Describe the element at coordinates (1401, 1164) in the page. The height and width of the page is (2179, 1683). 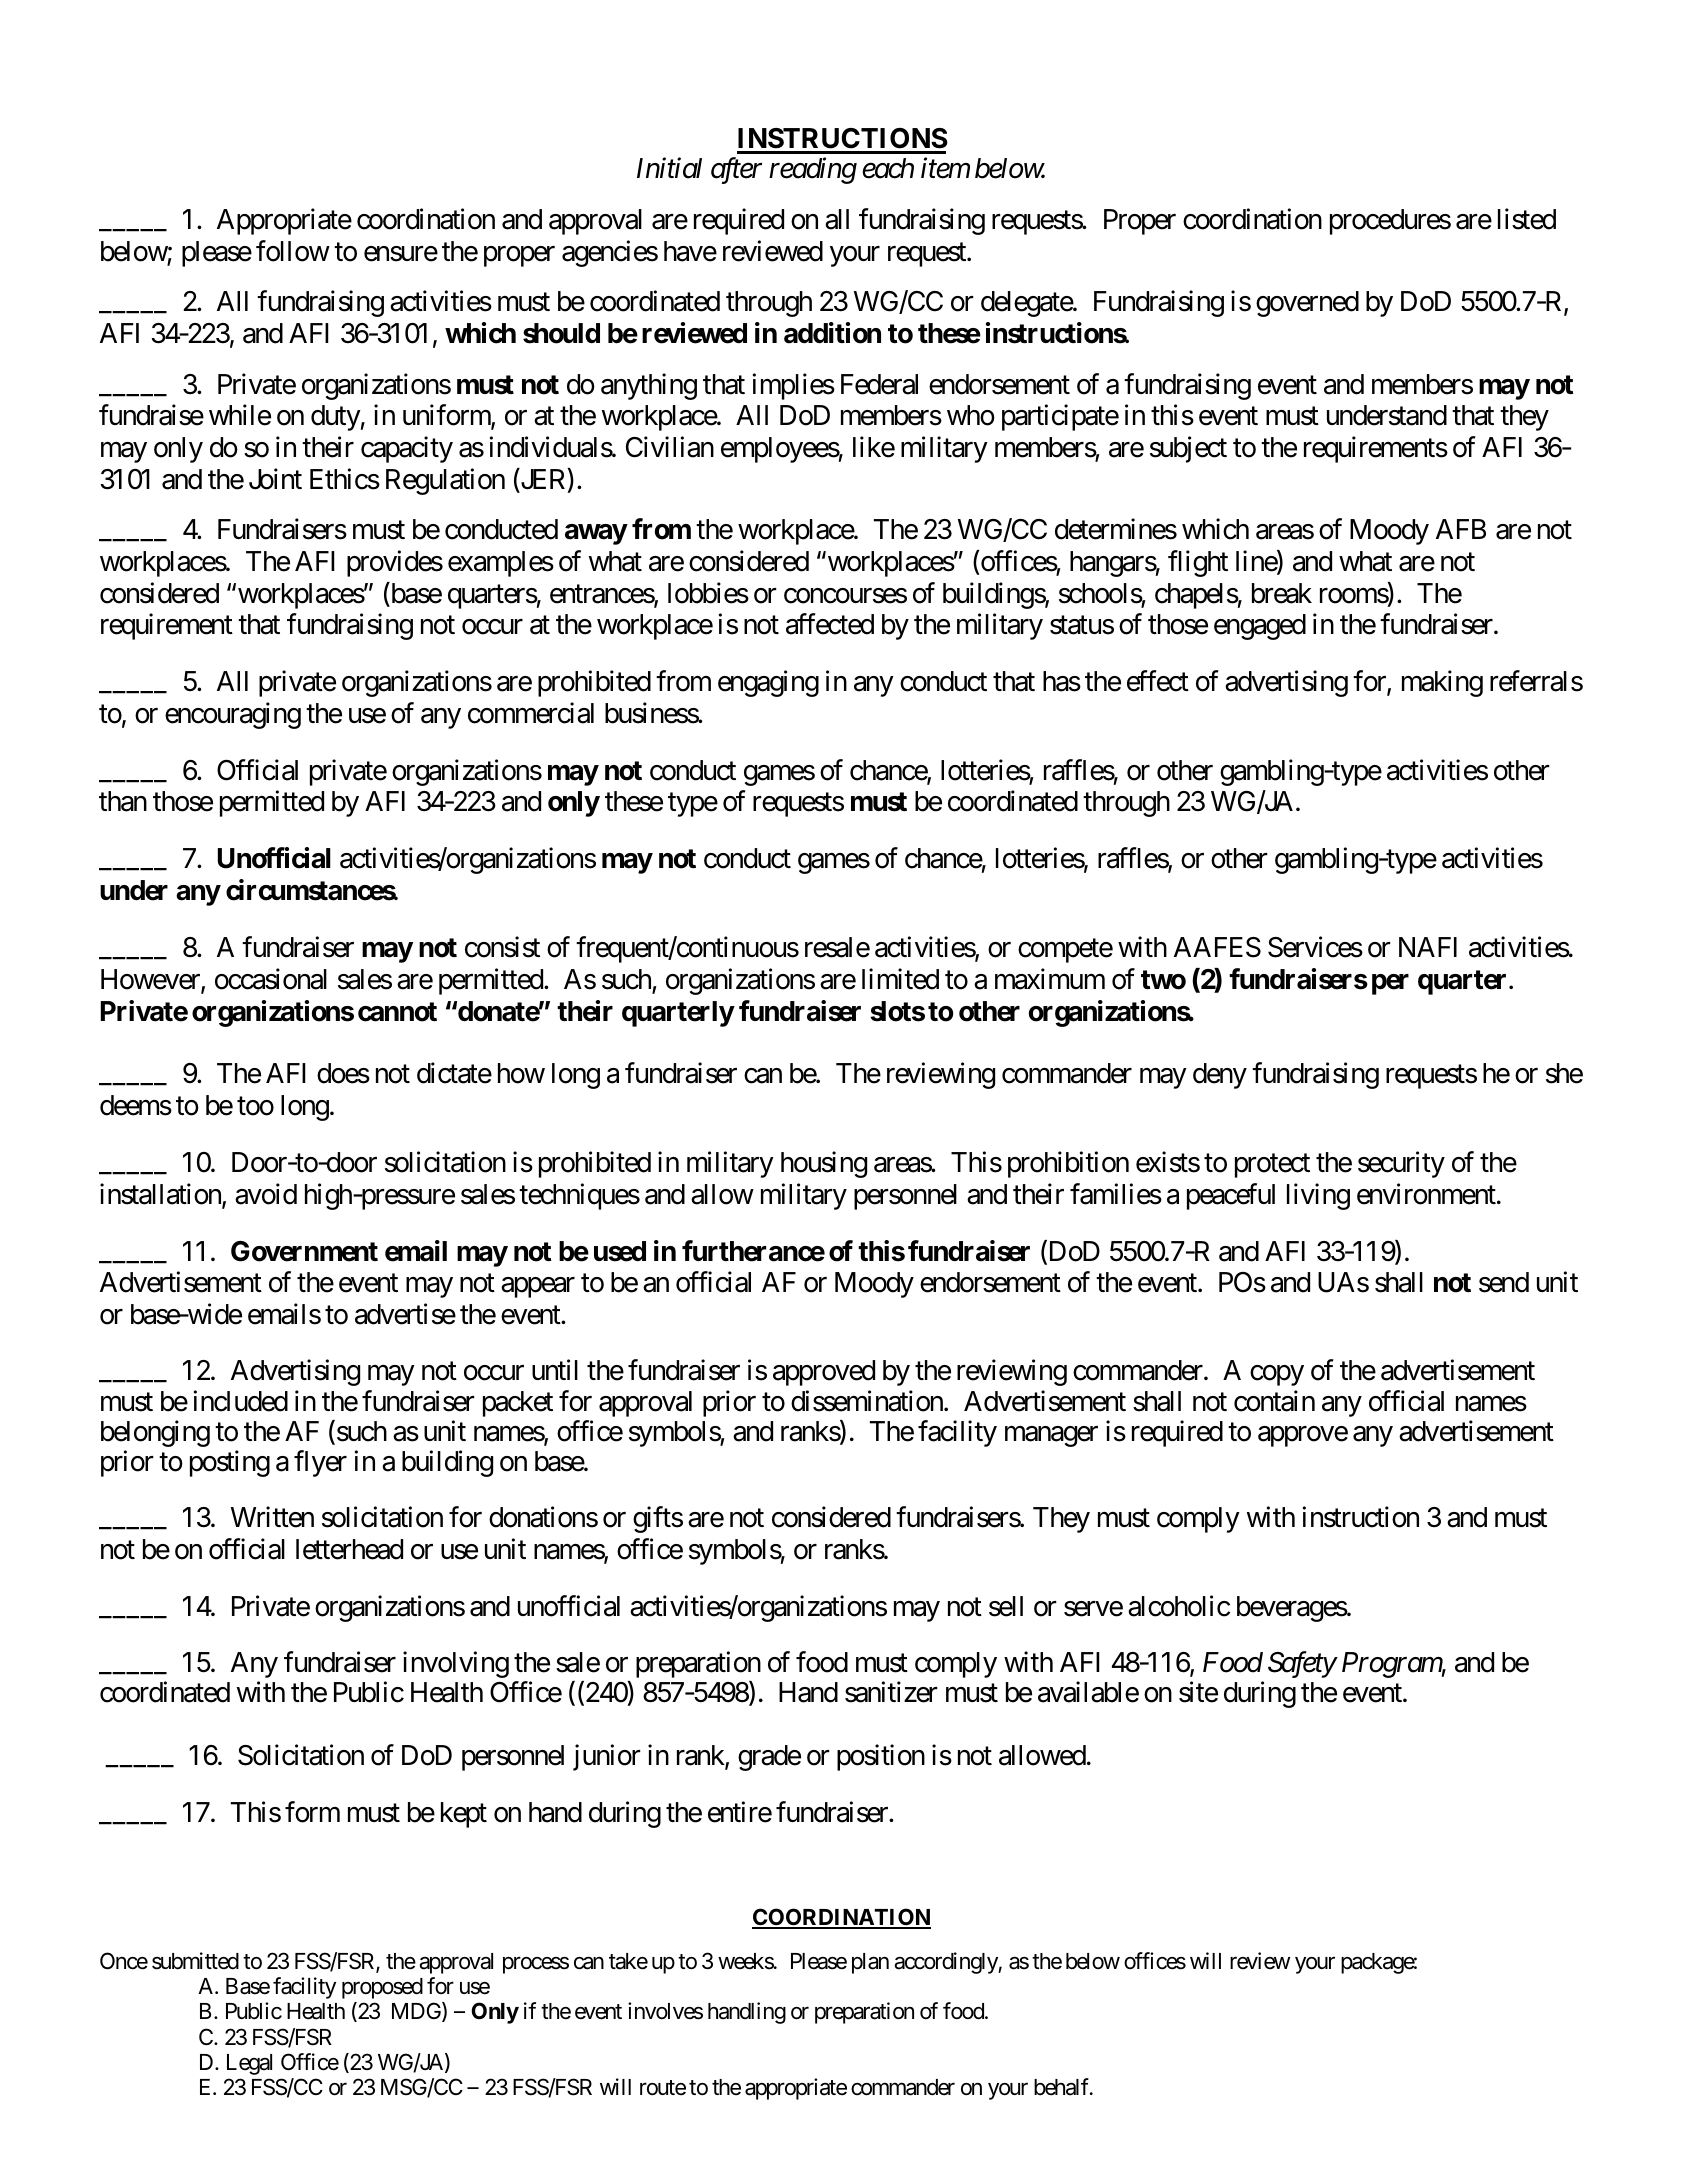
I see `security` at that location.
